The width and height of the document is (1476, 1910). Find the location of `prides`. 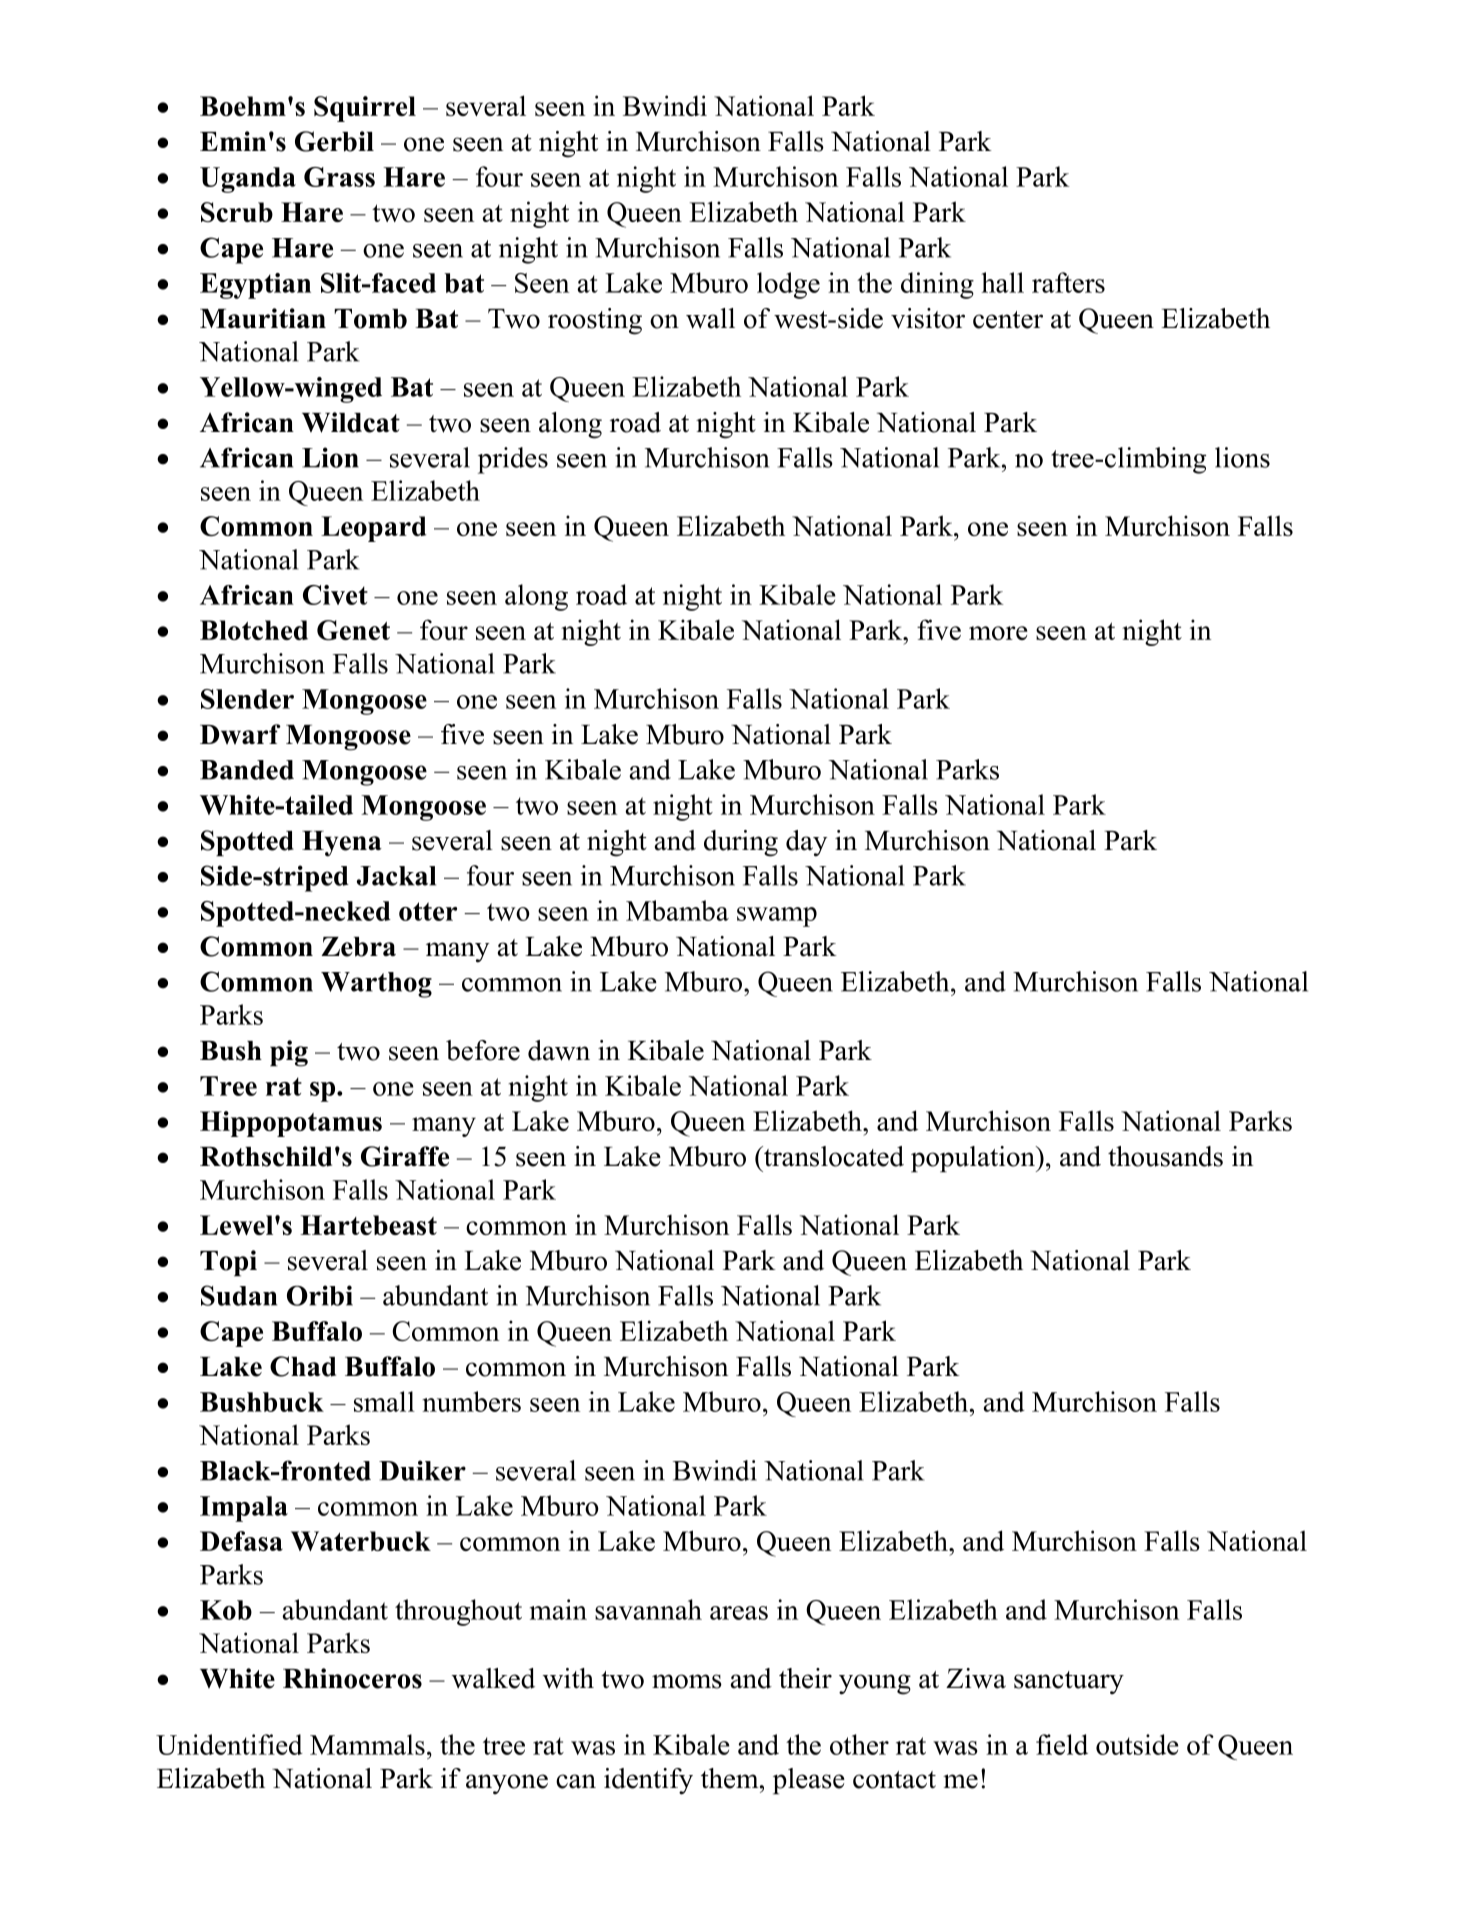

prides is located at coordinates (513, 460).
